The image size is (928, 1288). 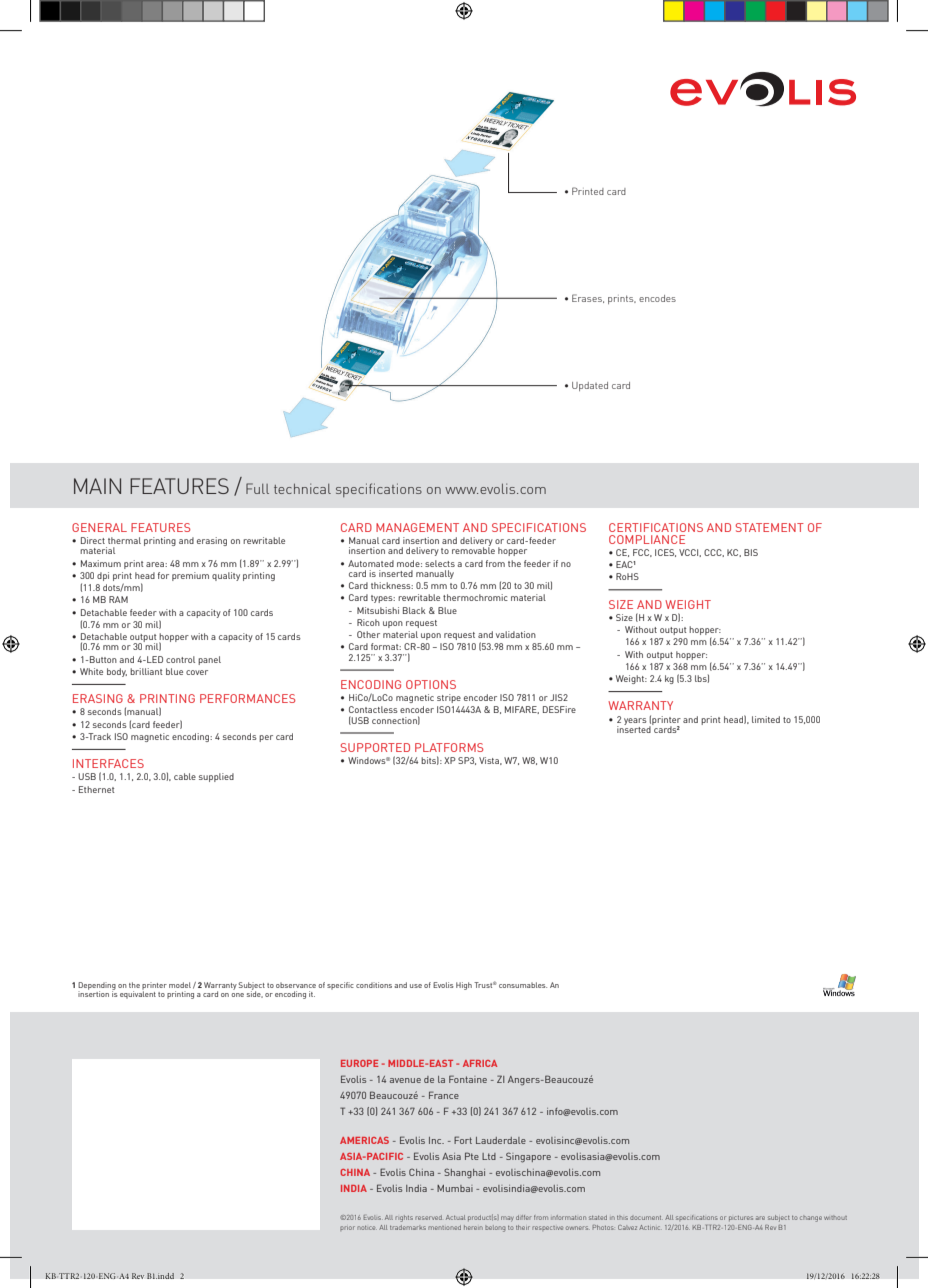 What do you see at coordinates (97, 486) in the screenshot?
I see `MAIN` at bounding box center [97, 486].
